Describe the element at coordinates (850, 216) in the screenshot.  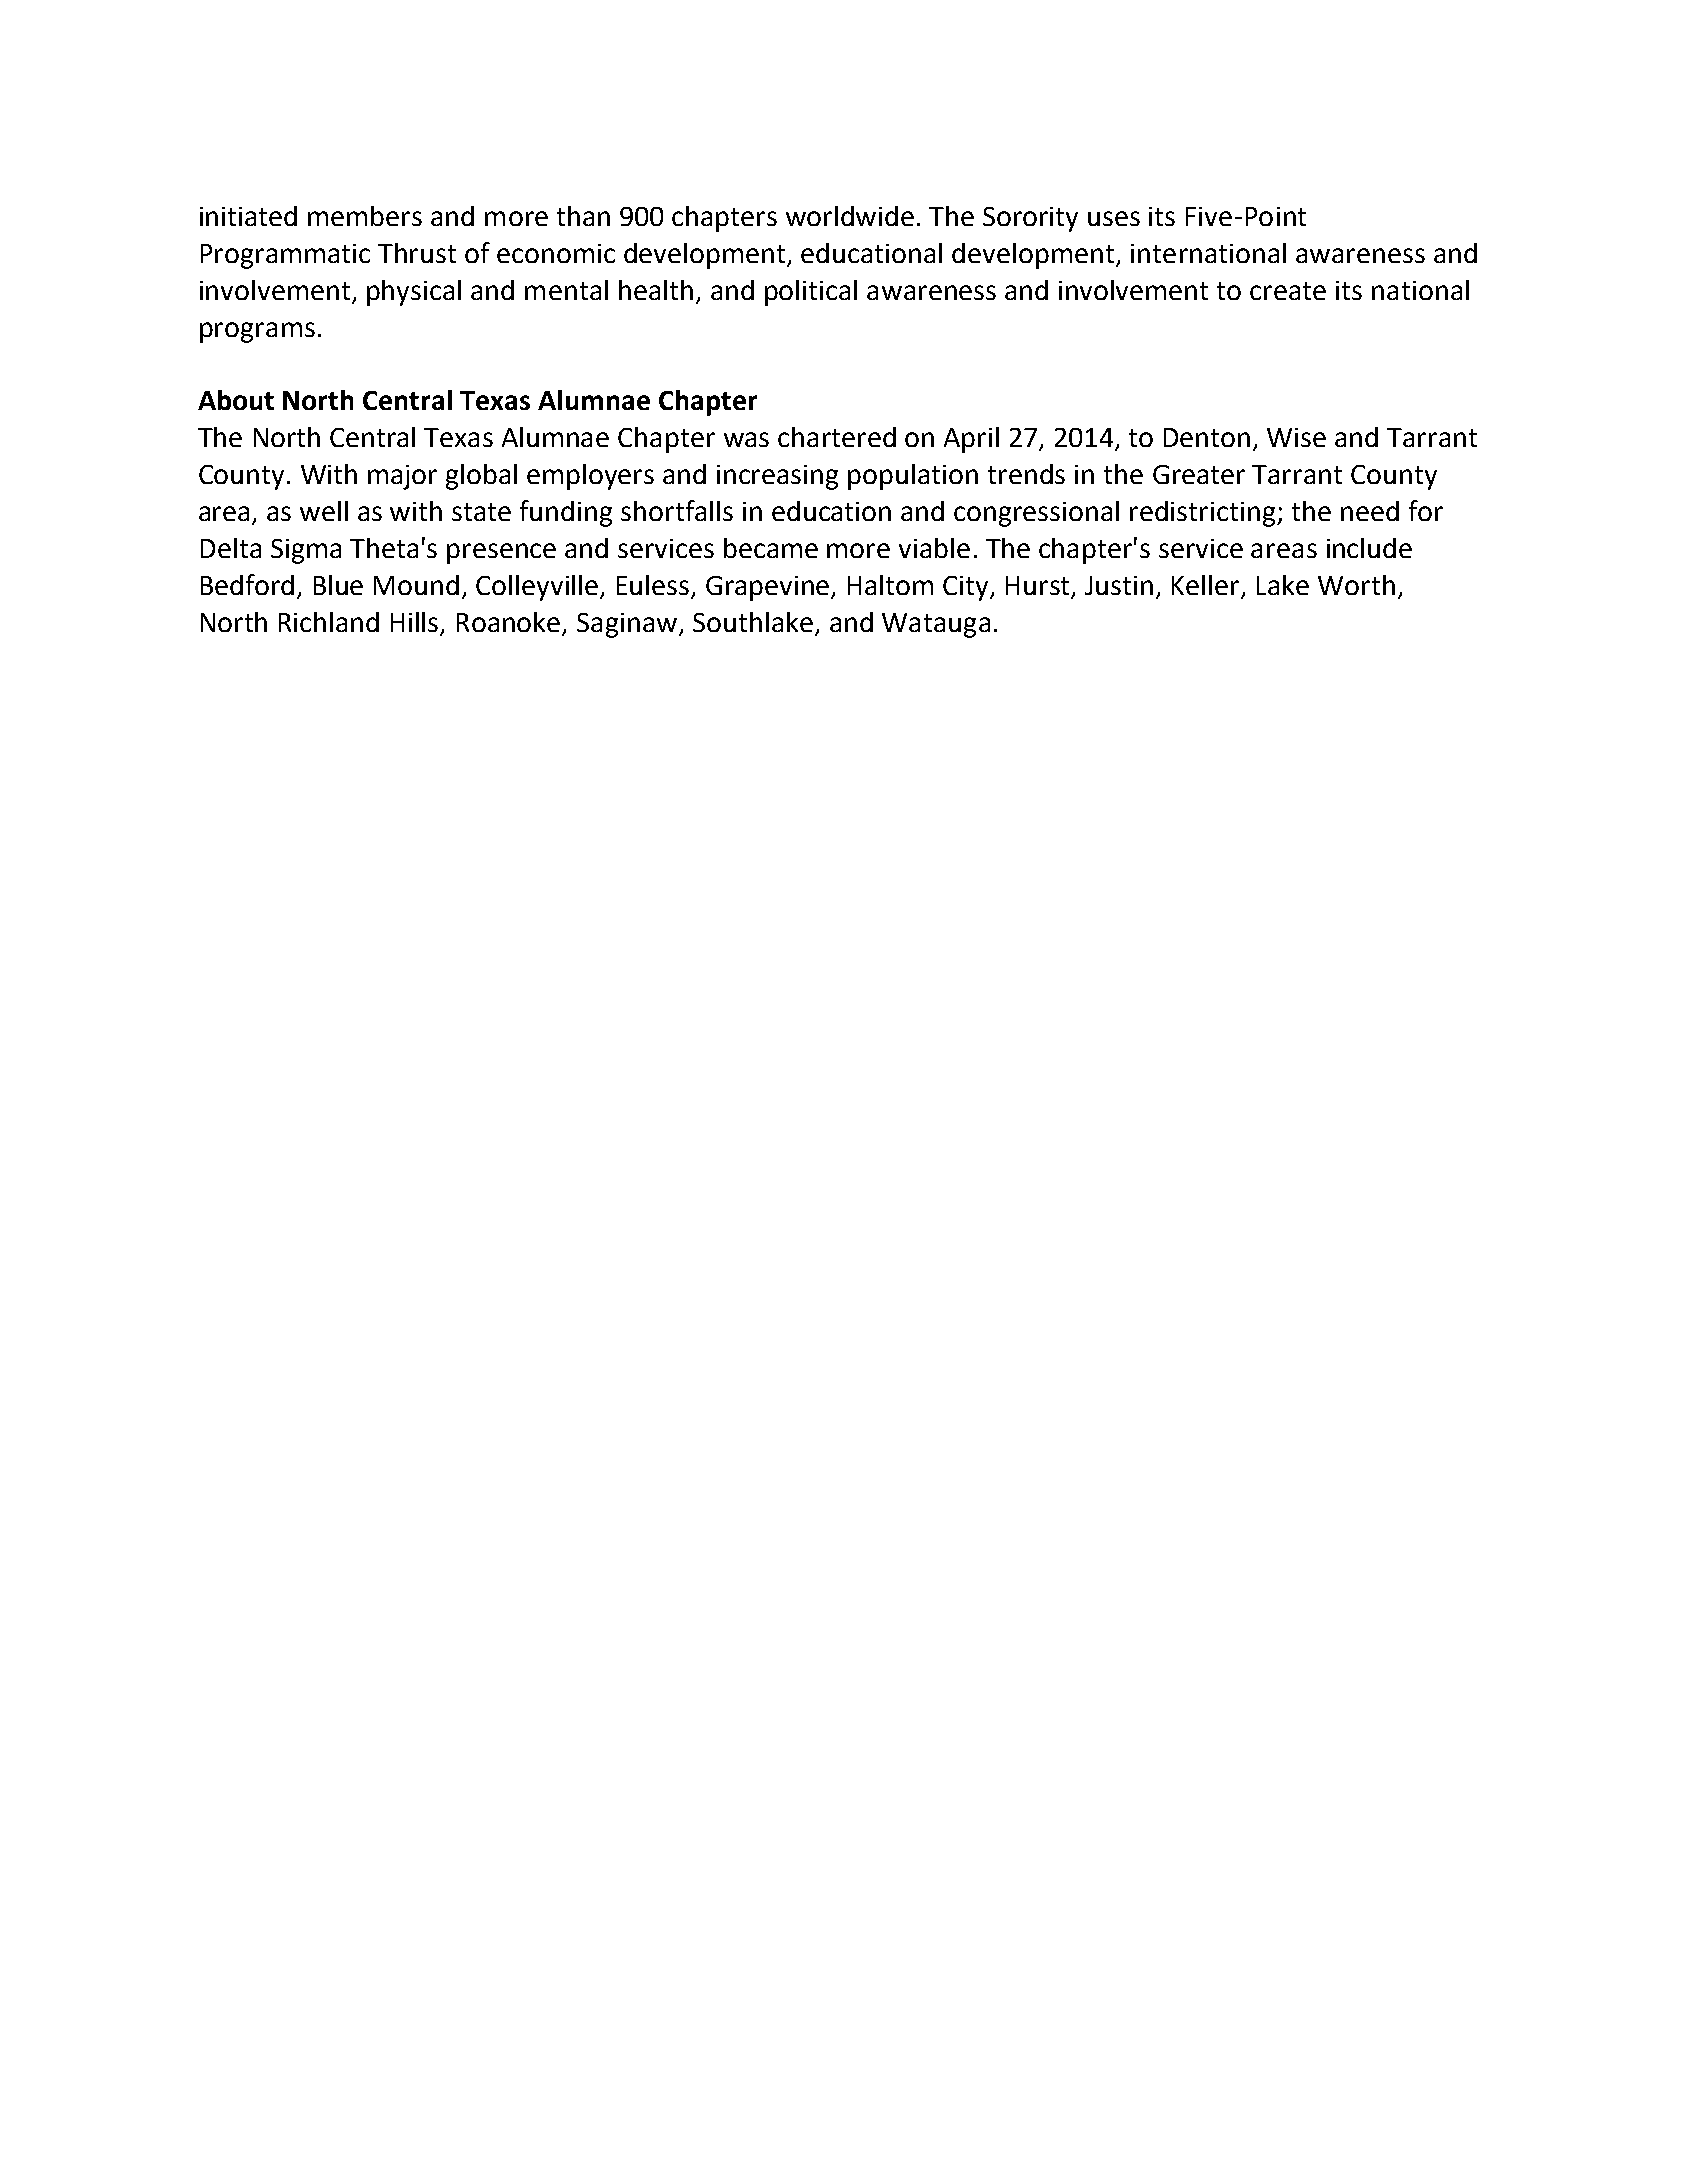
I see `worldwide` at that location.
